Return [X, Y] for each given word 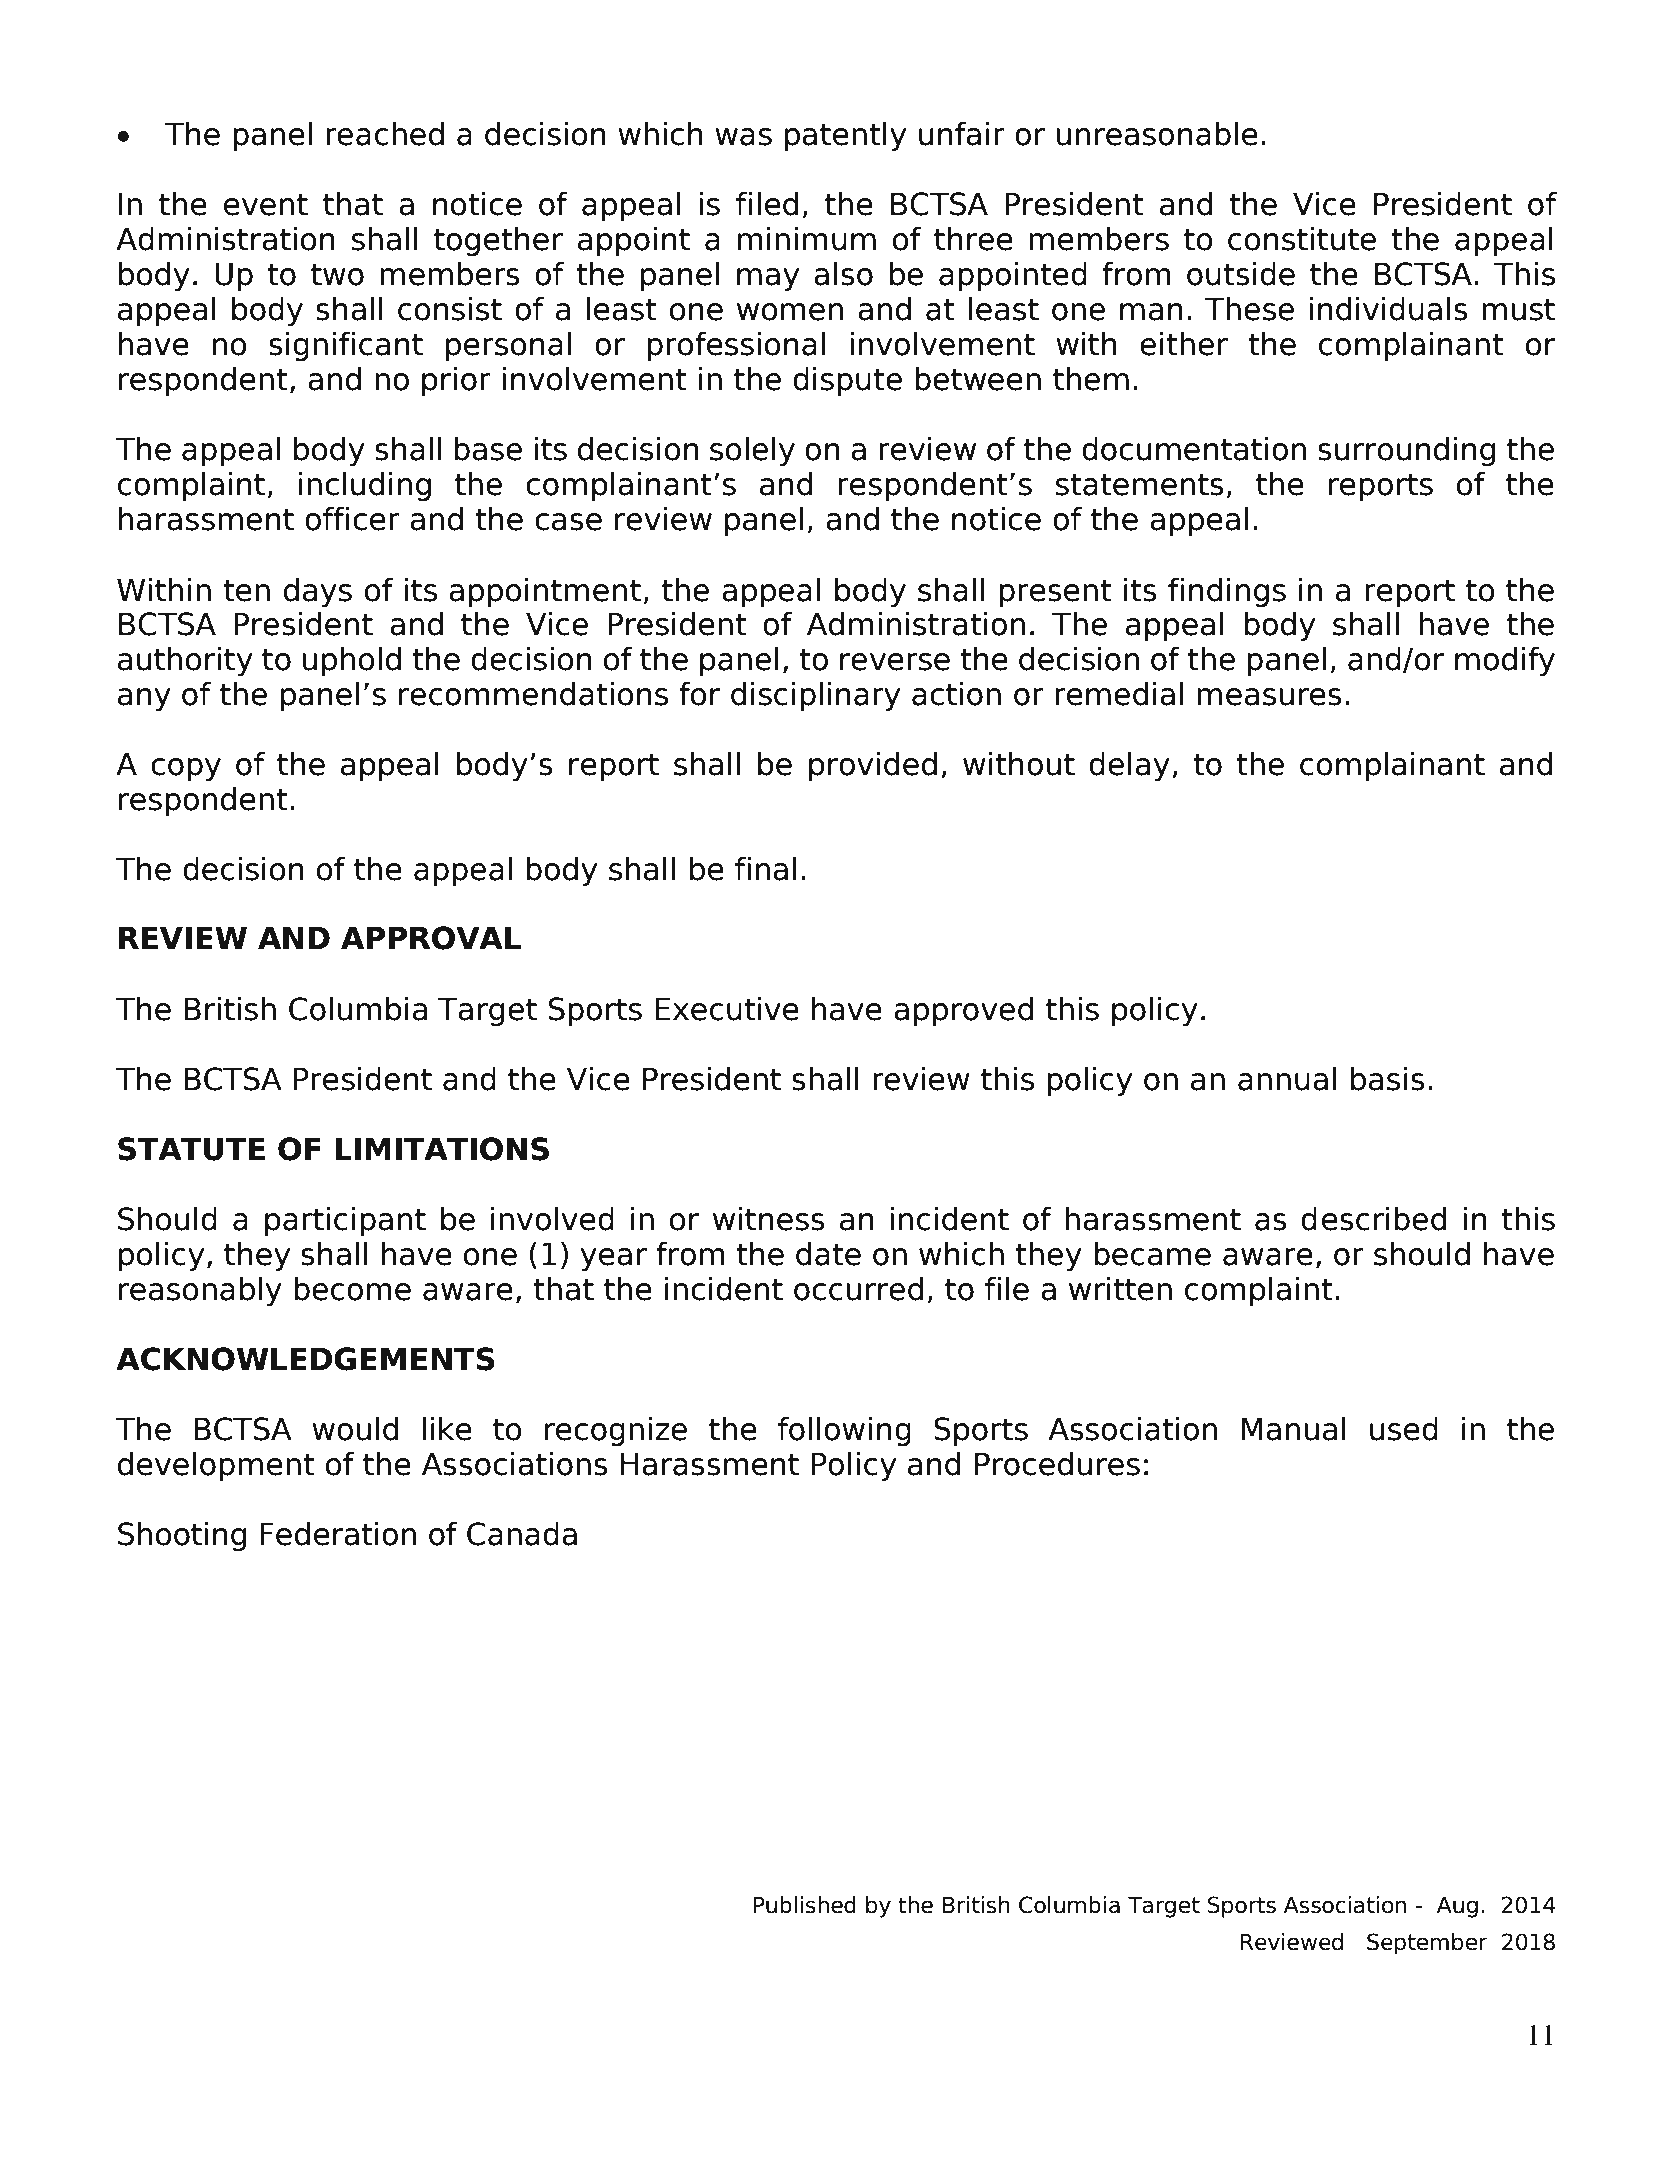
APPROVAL [431, 938]
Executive [727, 1009]
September [1427, 1944]
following [844, 1431]
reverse [895, 662]
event [266, 204]
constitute [1302, 239]
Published [804, 1905]
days [318, 592]
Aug [1457, 1907]
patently [845, 136]
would [355, 1429]
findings [1227, 592]
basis [1388, 1079]
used [1404, 1429]
